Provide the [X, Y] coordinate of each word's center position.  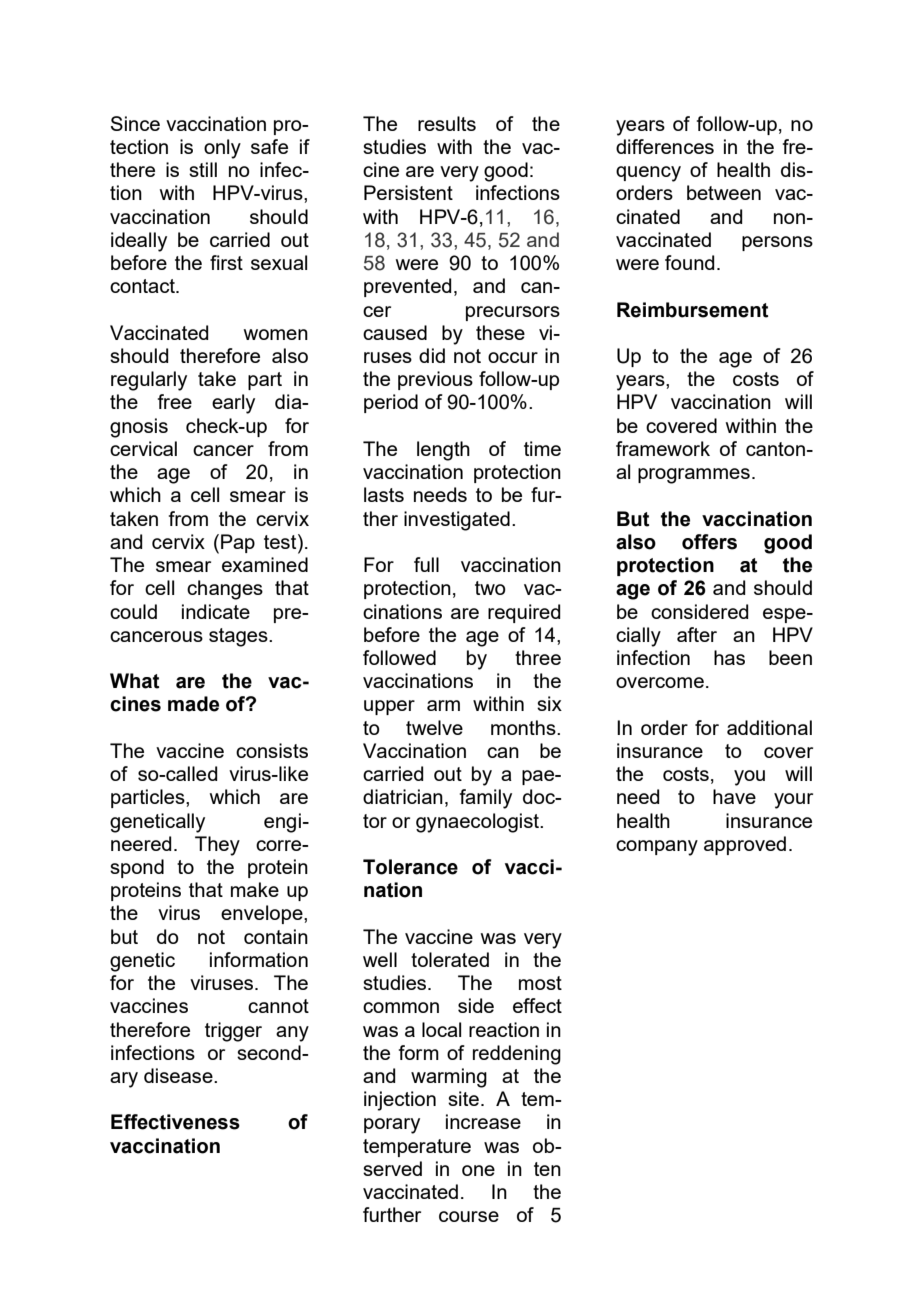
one [478, 1170]
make [255, 889]
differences [665, 146]
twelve [434, 727]
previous [435, 380]
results [447, 123]
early [233, 404]
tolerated [450, 959]
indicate [216, 611]
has [729, 657]
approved [745, 845]
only [222, 149]
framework [663, 448]
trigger [233, 1032]
